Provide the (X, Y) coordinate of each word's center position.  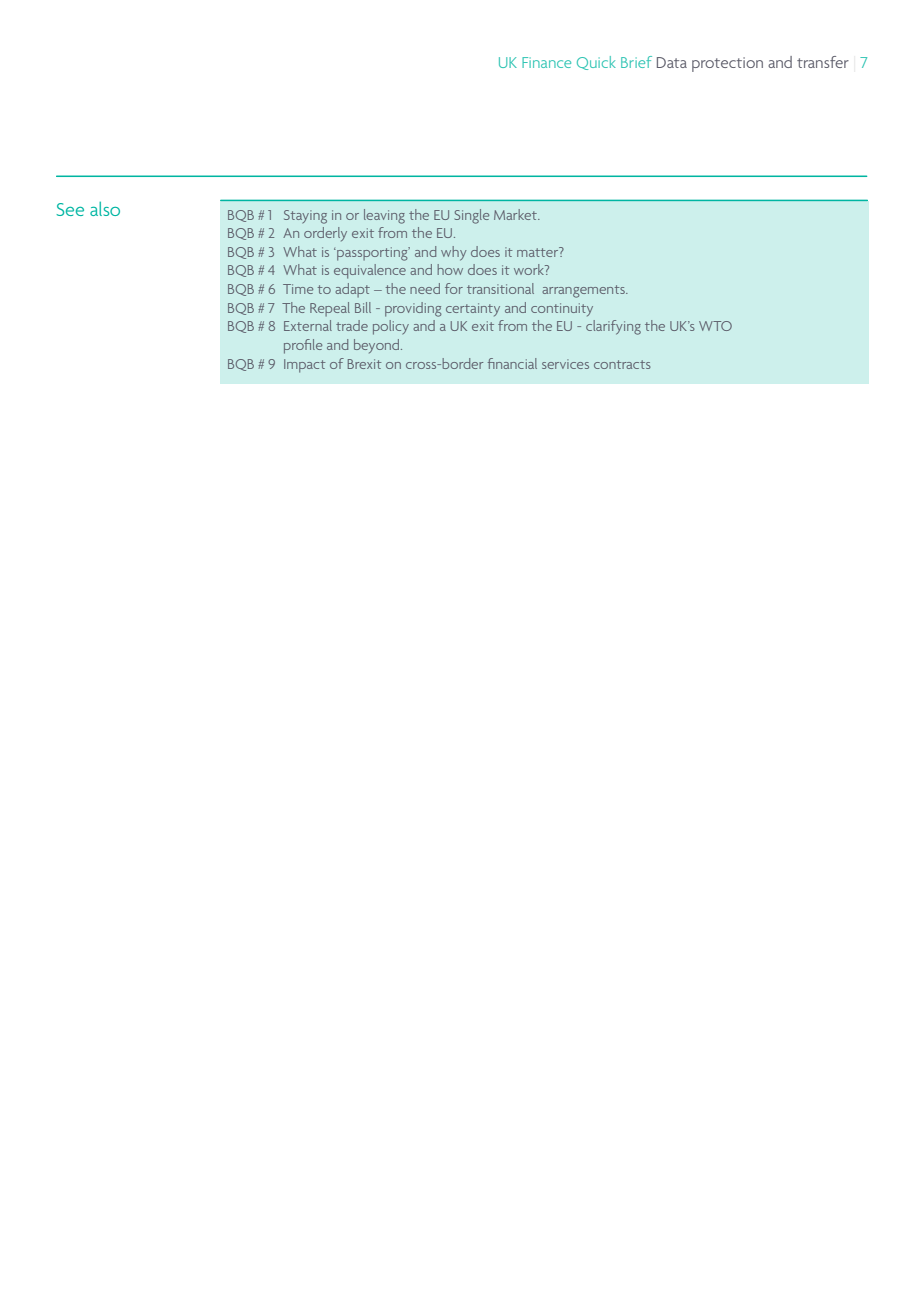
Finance (546, 62)
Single (472, 216)
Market (517, 214)
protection (727, 64)
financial (512, 363)
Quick (596, 63)
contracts (622, 364)
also (105, 209)
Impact (305, 366)
